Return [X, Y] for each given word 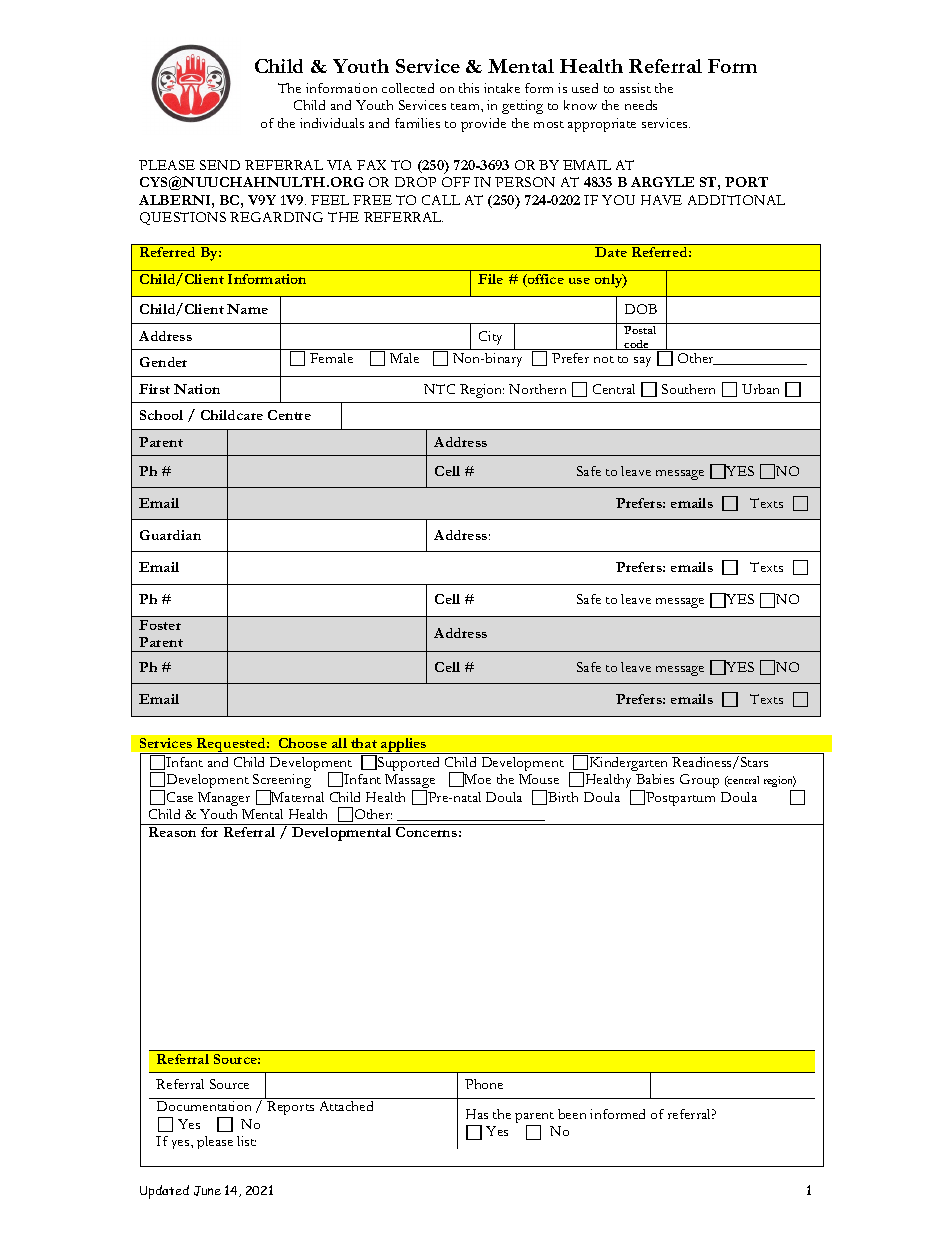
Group [699, 781]
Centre [289, 415]
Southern [688, 389]
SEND [220, 165]
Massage [410, 782]
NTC [439, 389]
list [246, 1141]
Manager [224, 799]
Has [477, 1114]
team [466, 106]
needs [641, 105]
